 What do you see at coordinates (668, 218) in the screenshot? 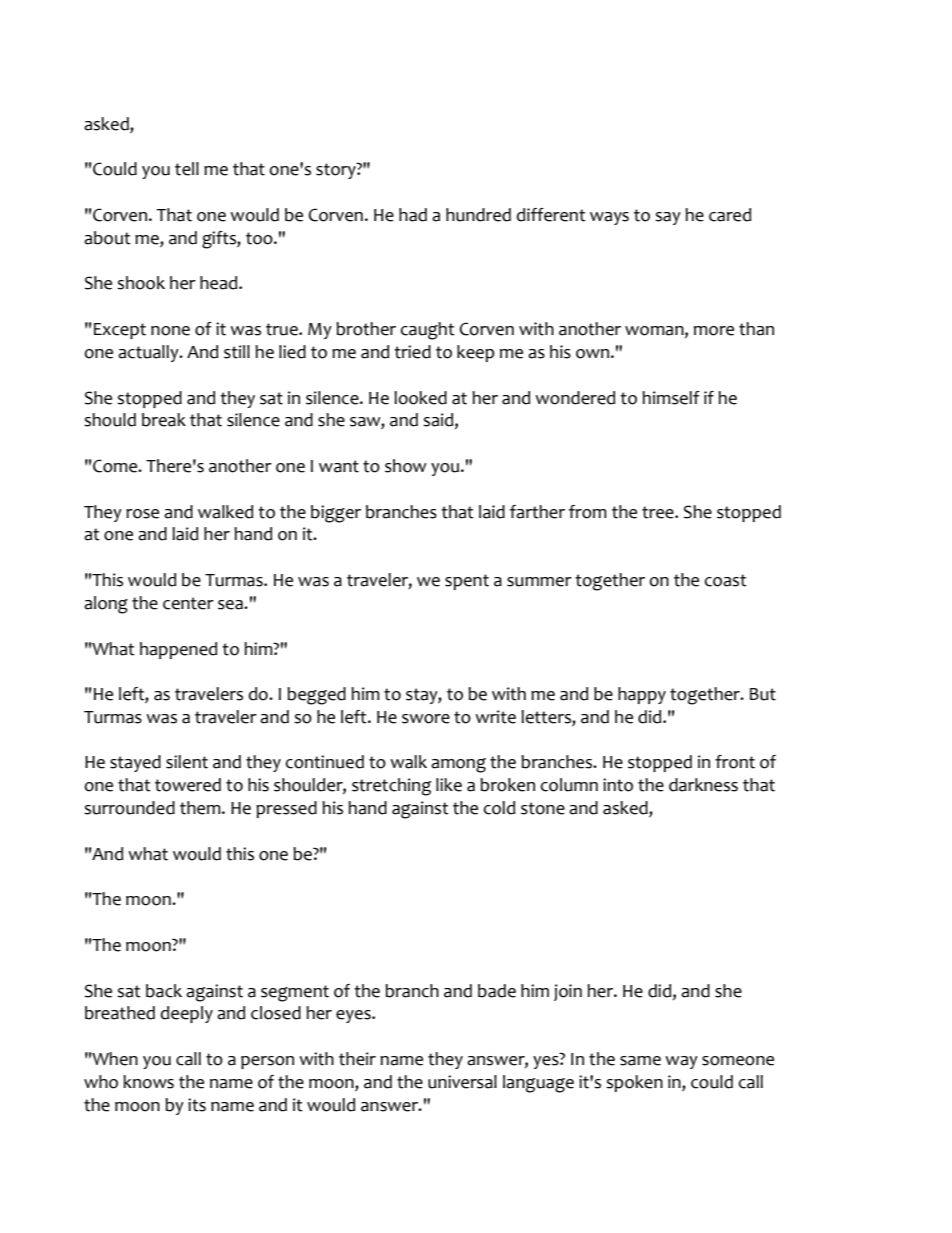
I see `say` at bounding box center [668, 218].
